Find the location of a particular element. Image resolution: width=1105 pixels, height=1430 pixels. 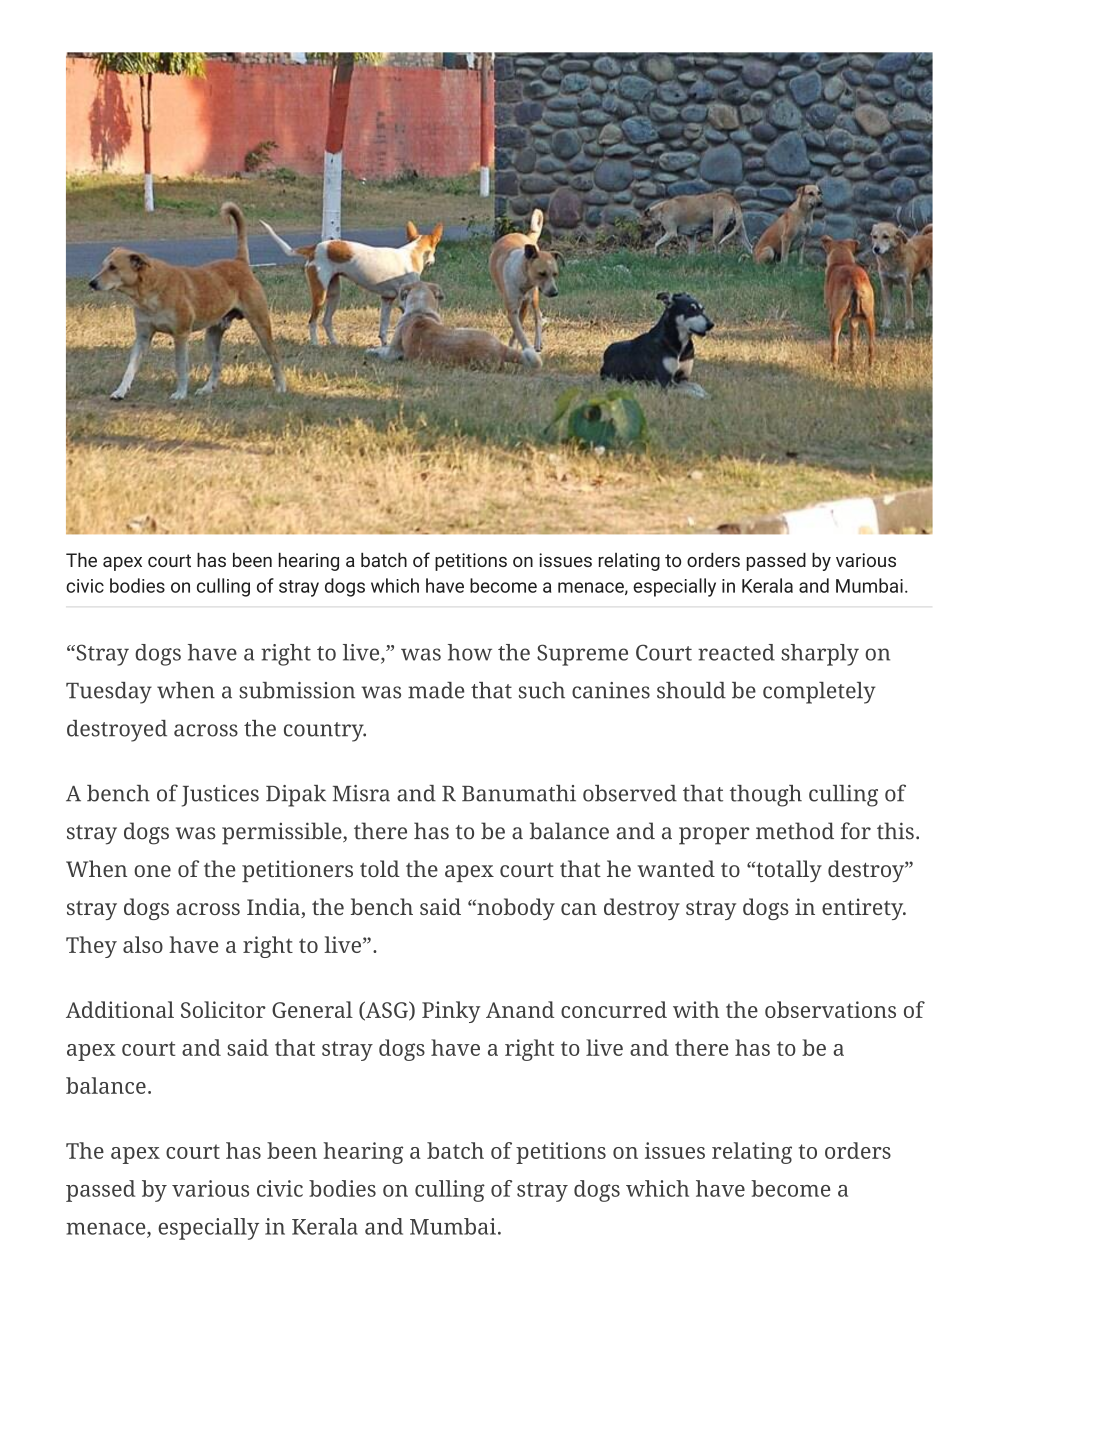

sharply is located at coordinates (820, 655).
